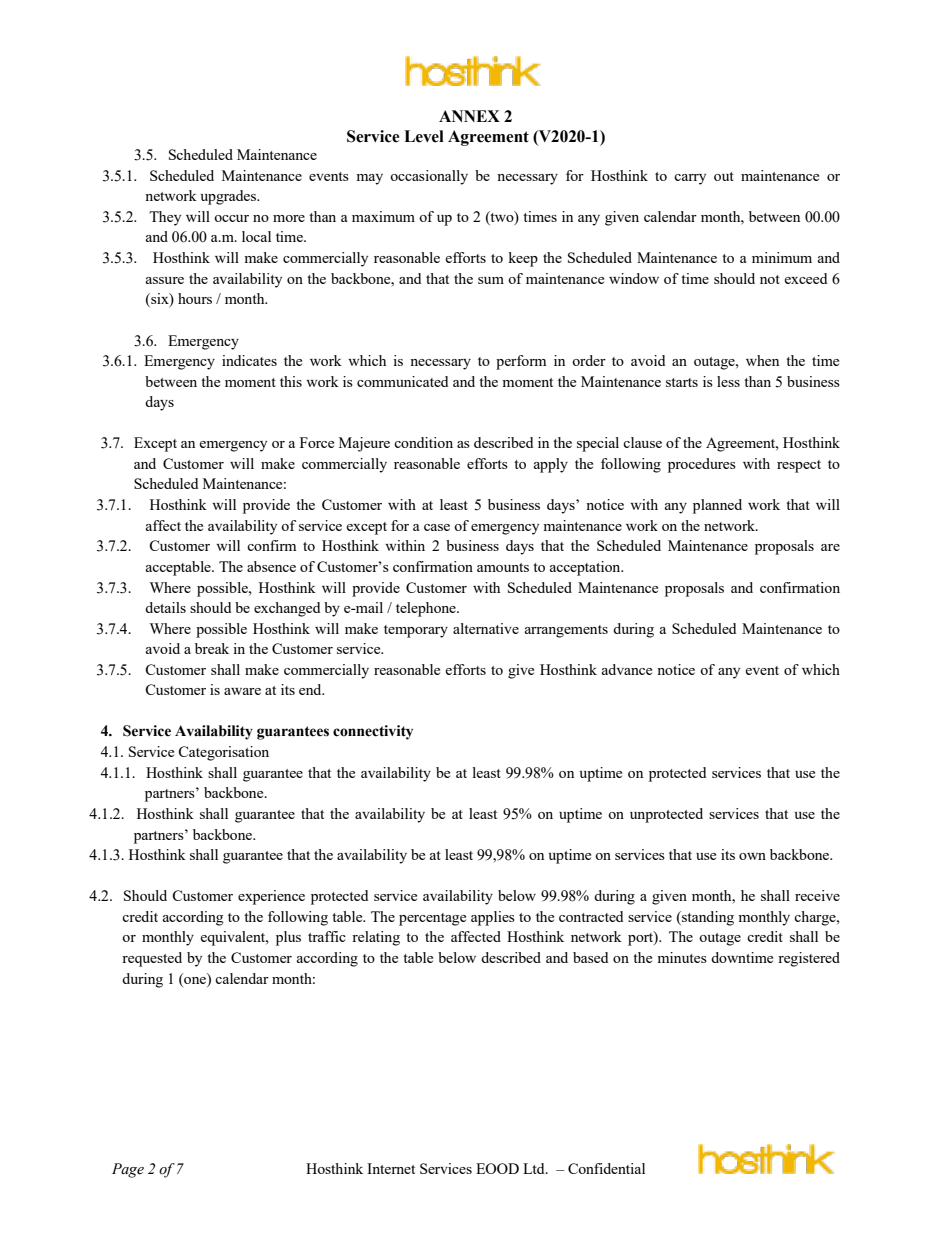 Image resolution: width=952 pixels, height=1233 pixels. Describe the element at coordinates (690, 179) in the document. I see `carry` at that location.
